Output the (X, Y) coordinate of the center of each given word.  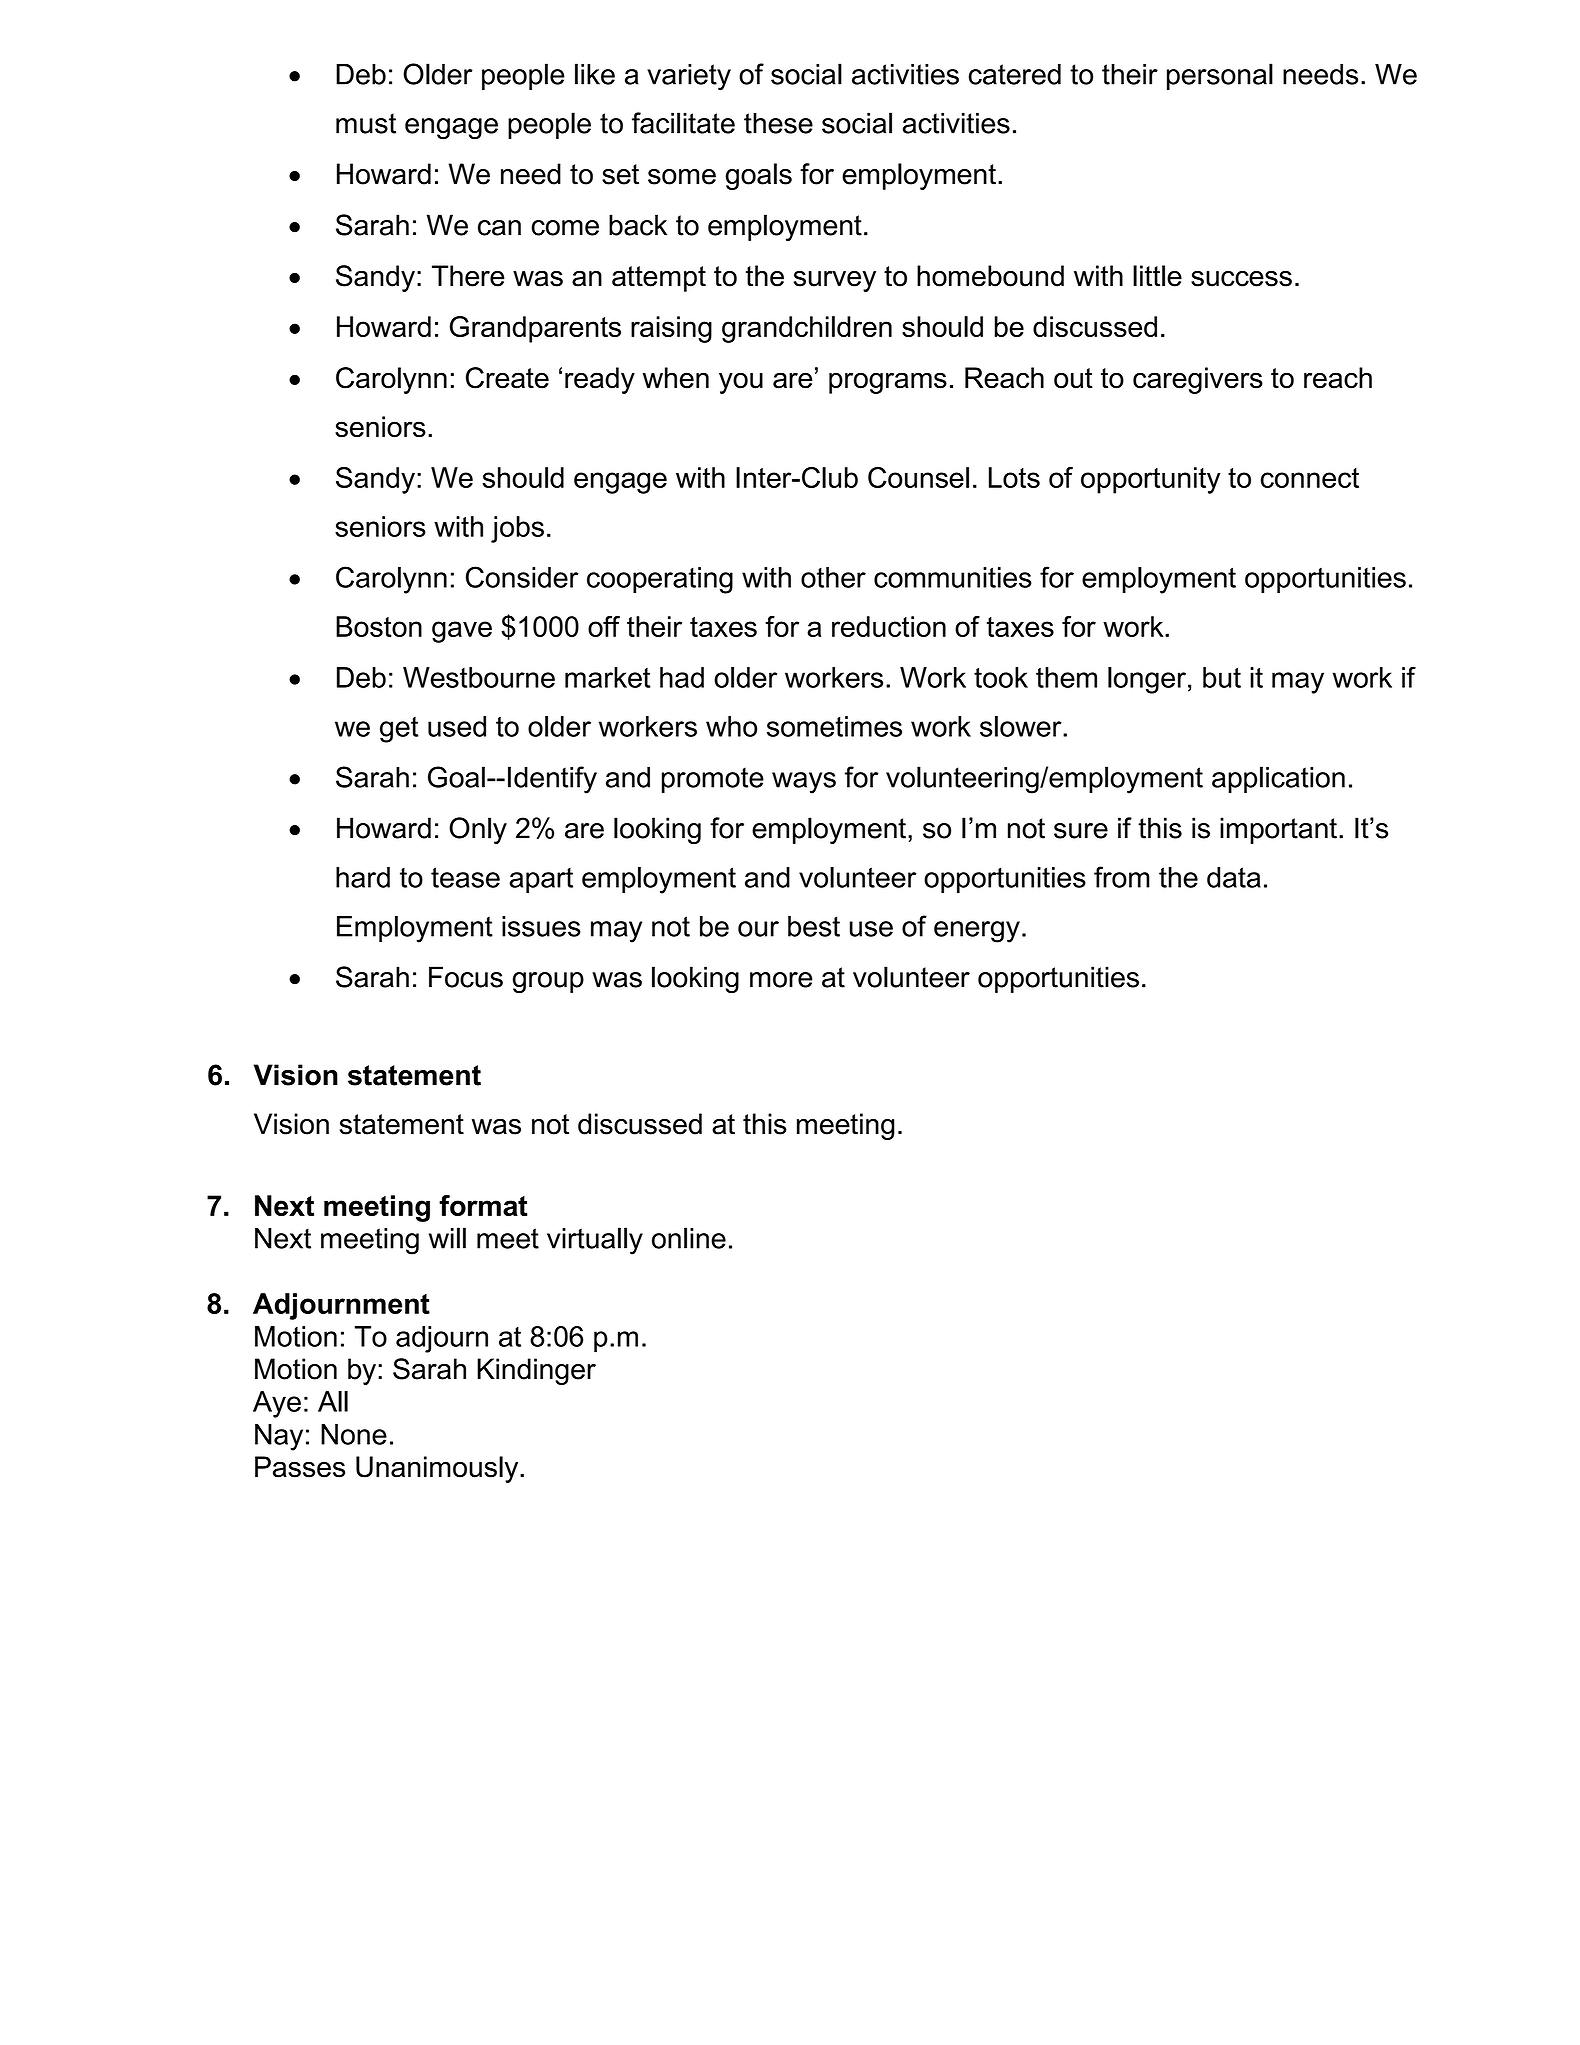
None (354, 1434)
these (778, 123)
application (1278, 779)
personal (1220, 76)
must (366, 123)
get (399, 730)
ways (804, 783)
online (689, 1238)
